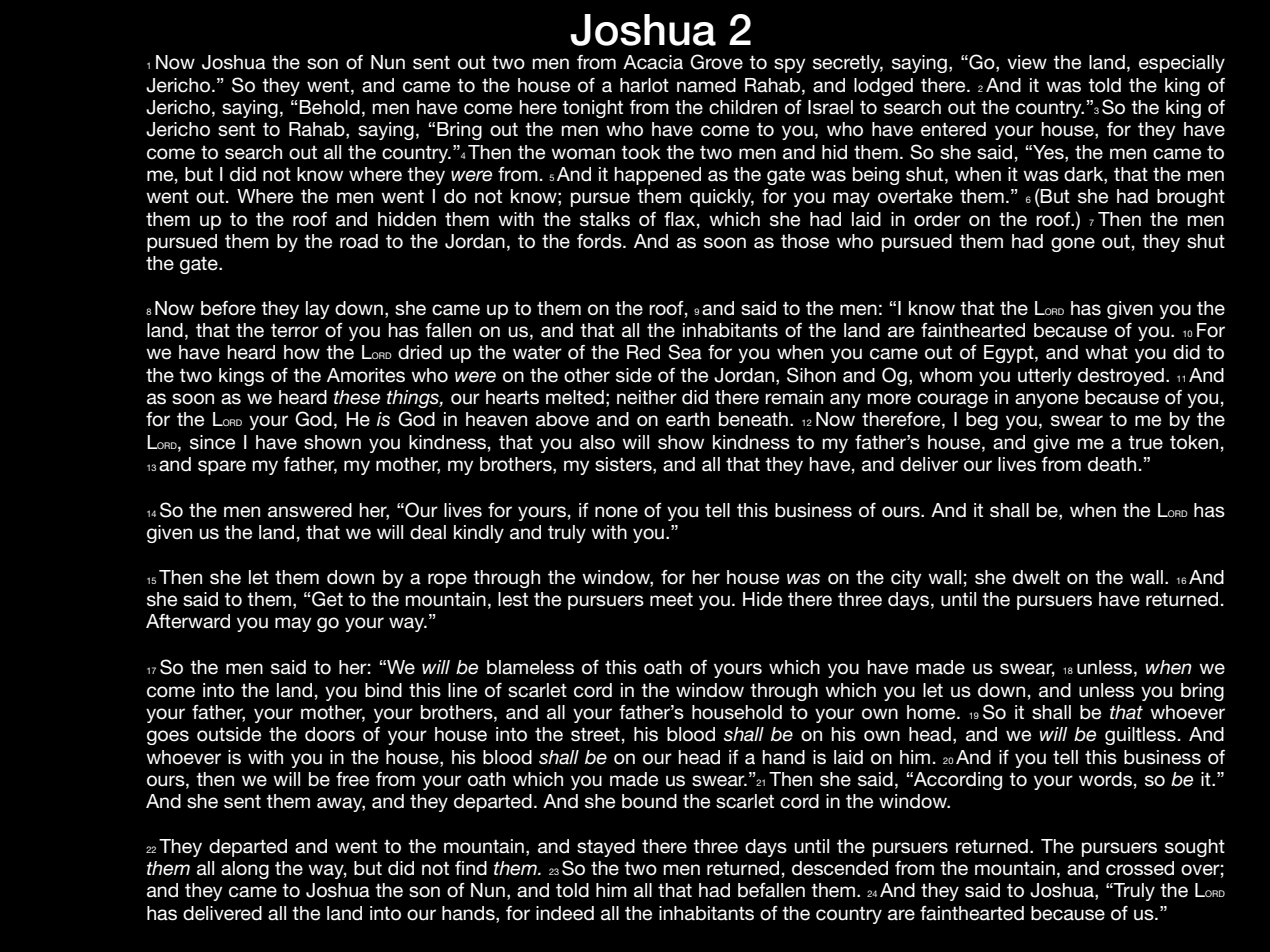 This page has width=1270, height=952. I want to click on along, so click(245, 870).
